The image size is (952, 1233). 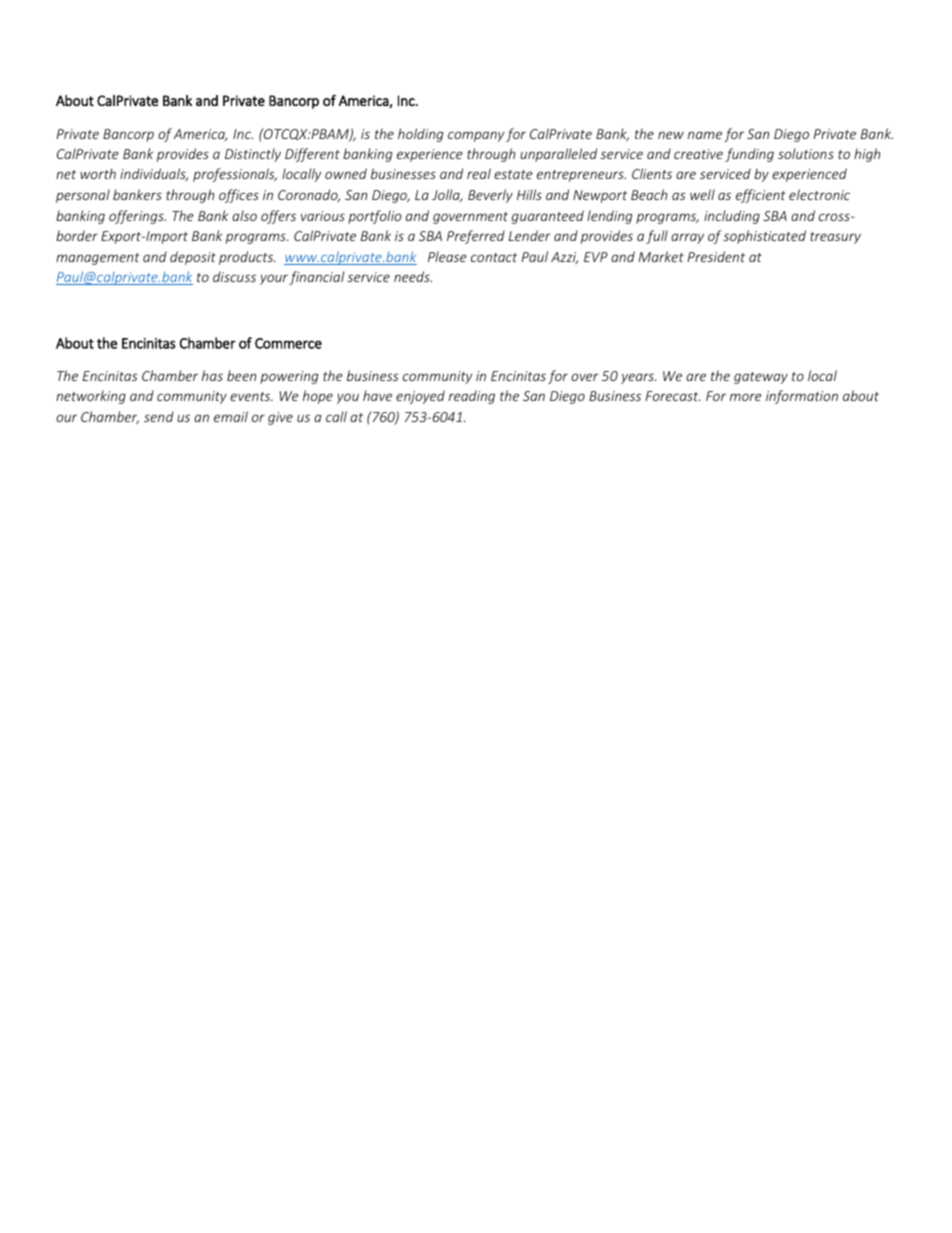 I want to click on President, so click(x=716, y=256).
